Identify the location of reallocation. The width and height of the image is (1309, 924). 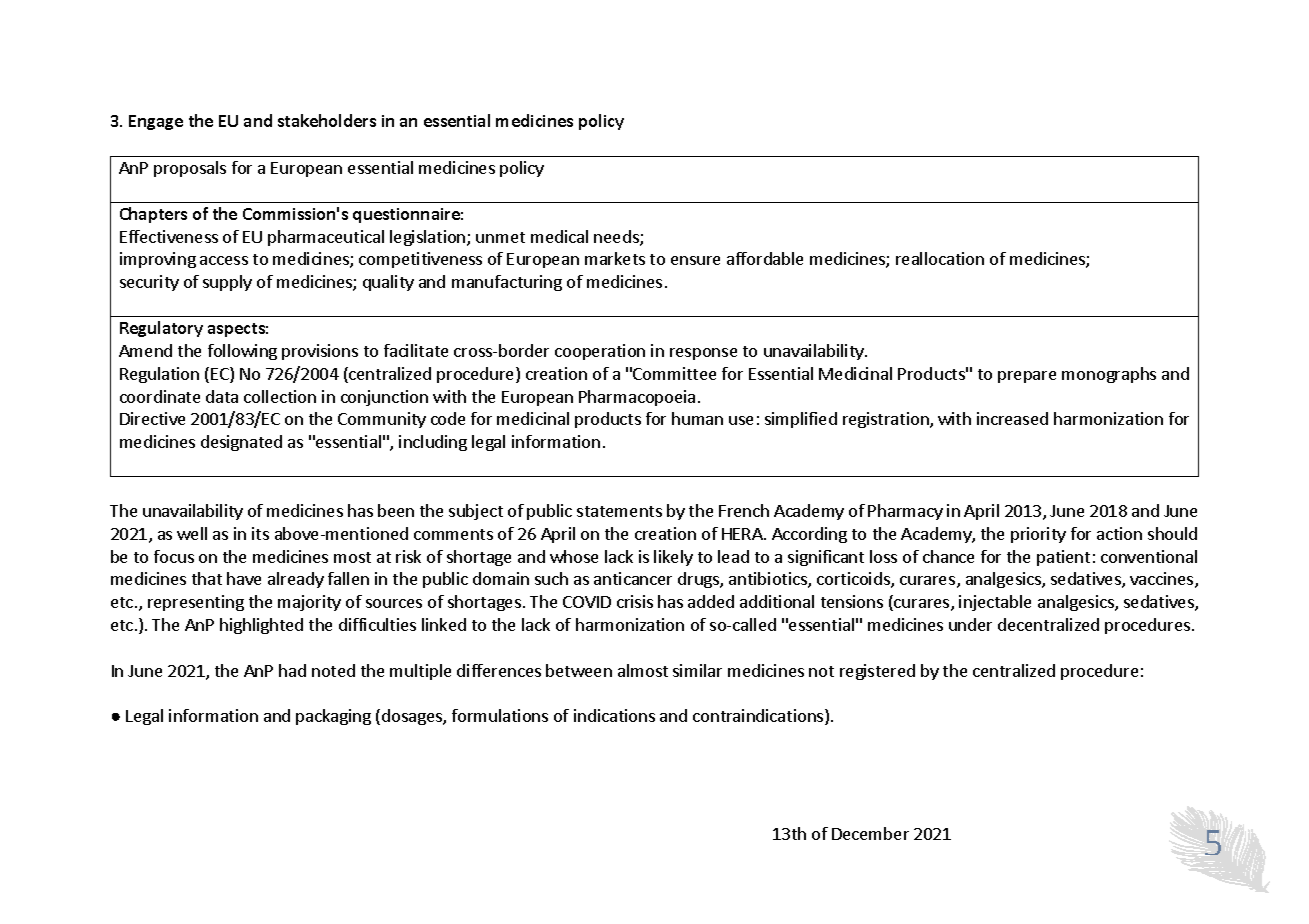
(940, 258).
